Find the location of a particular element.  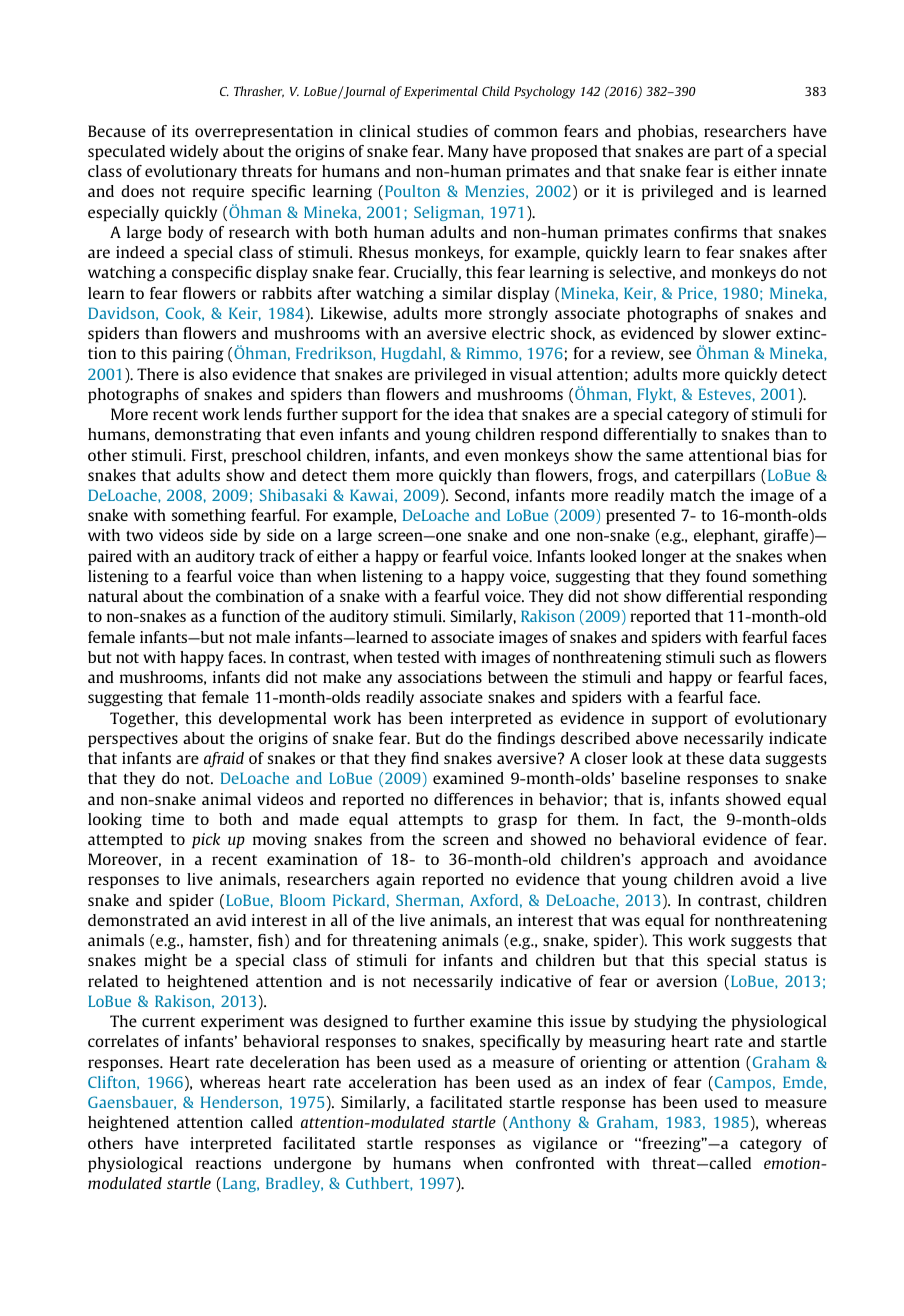

such is located at coordinates (735, 657).
